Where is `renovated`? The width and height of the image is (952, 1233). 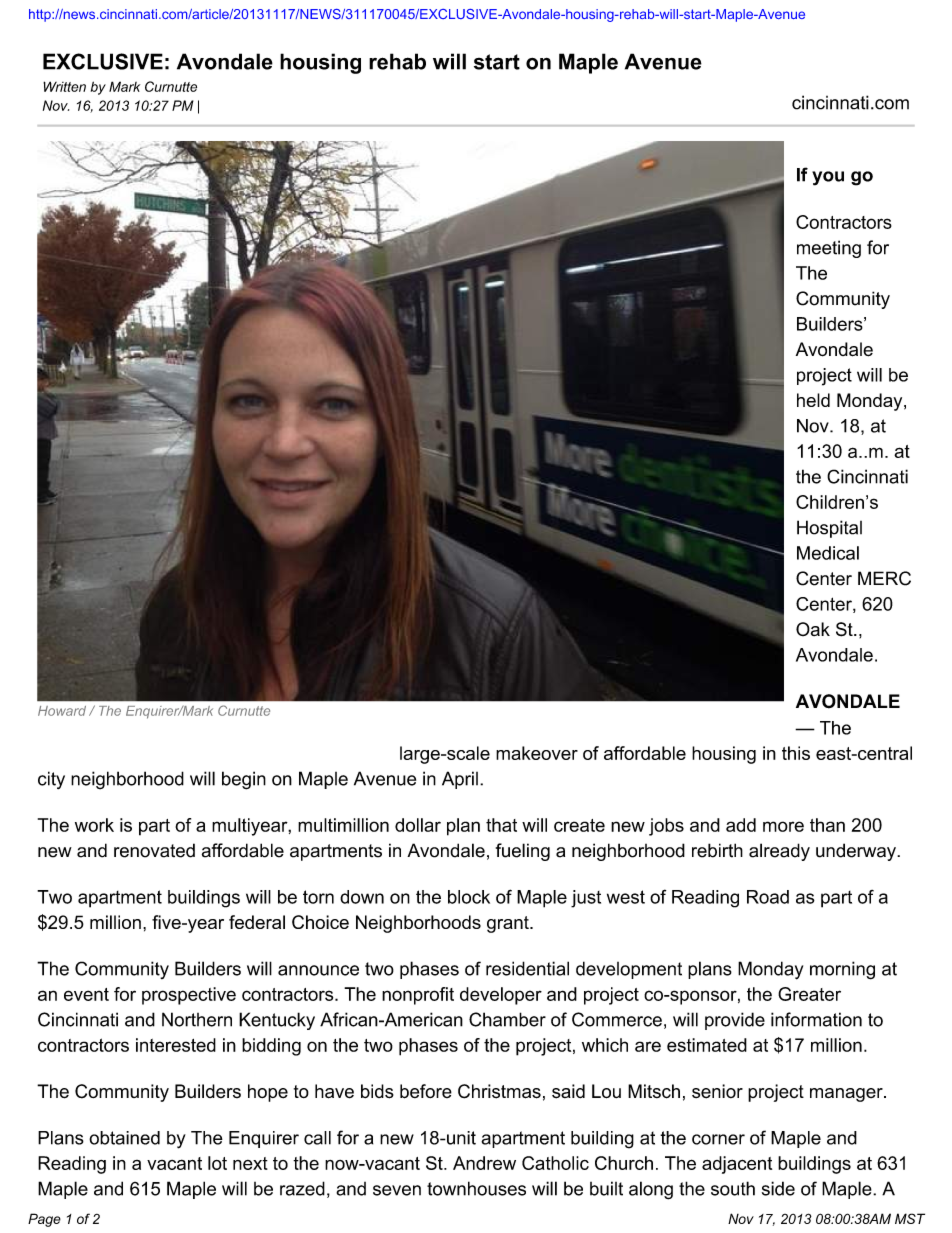 renovated is located at coordinates (154, 850).
